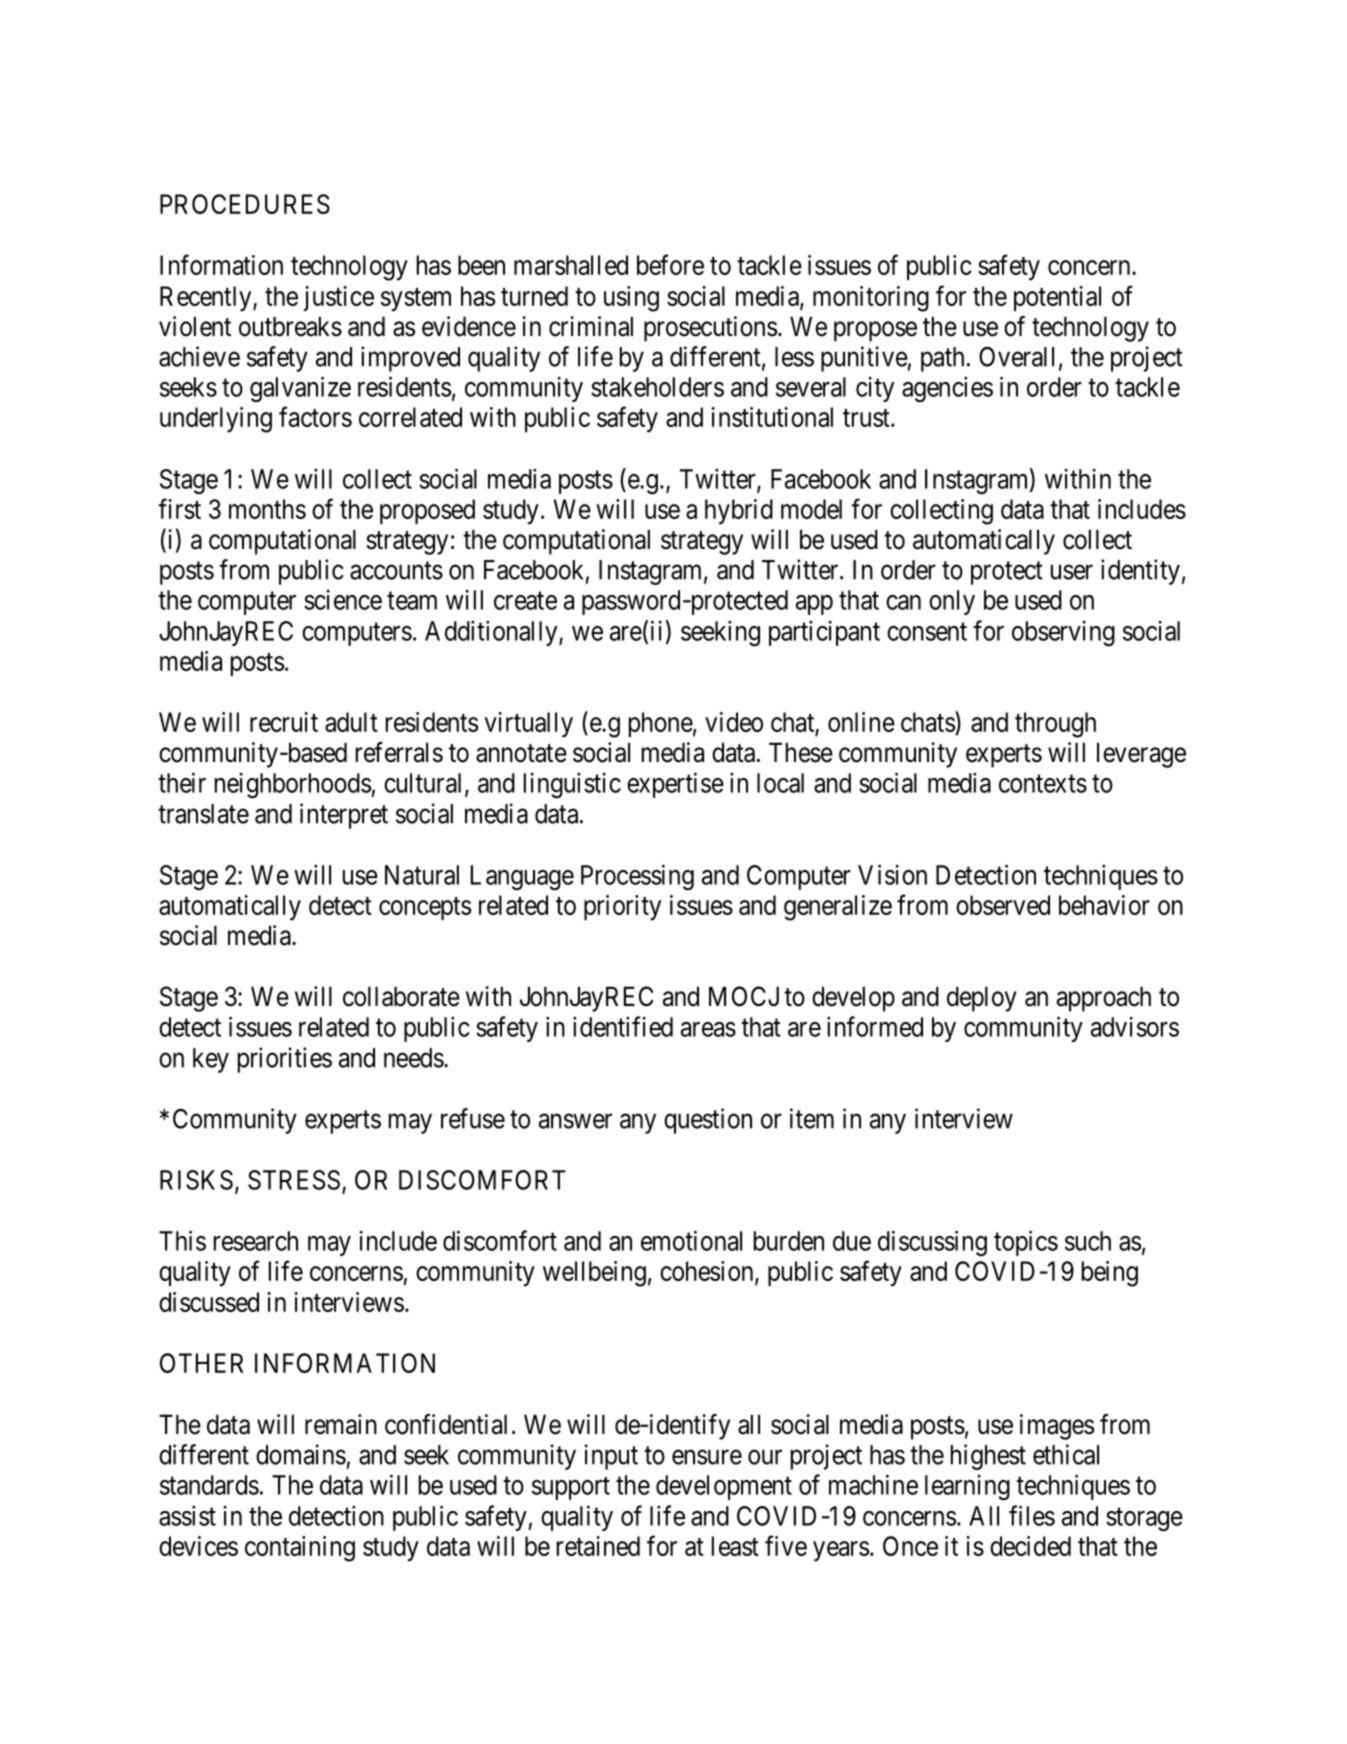  What do you see at coordinates (1026, 1243) in the image?
I see `topics` at bounding box center [1026, 1243].
